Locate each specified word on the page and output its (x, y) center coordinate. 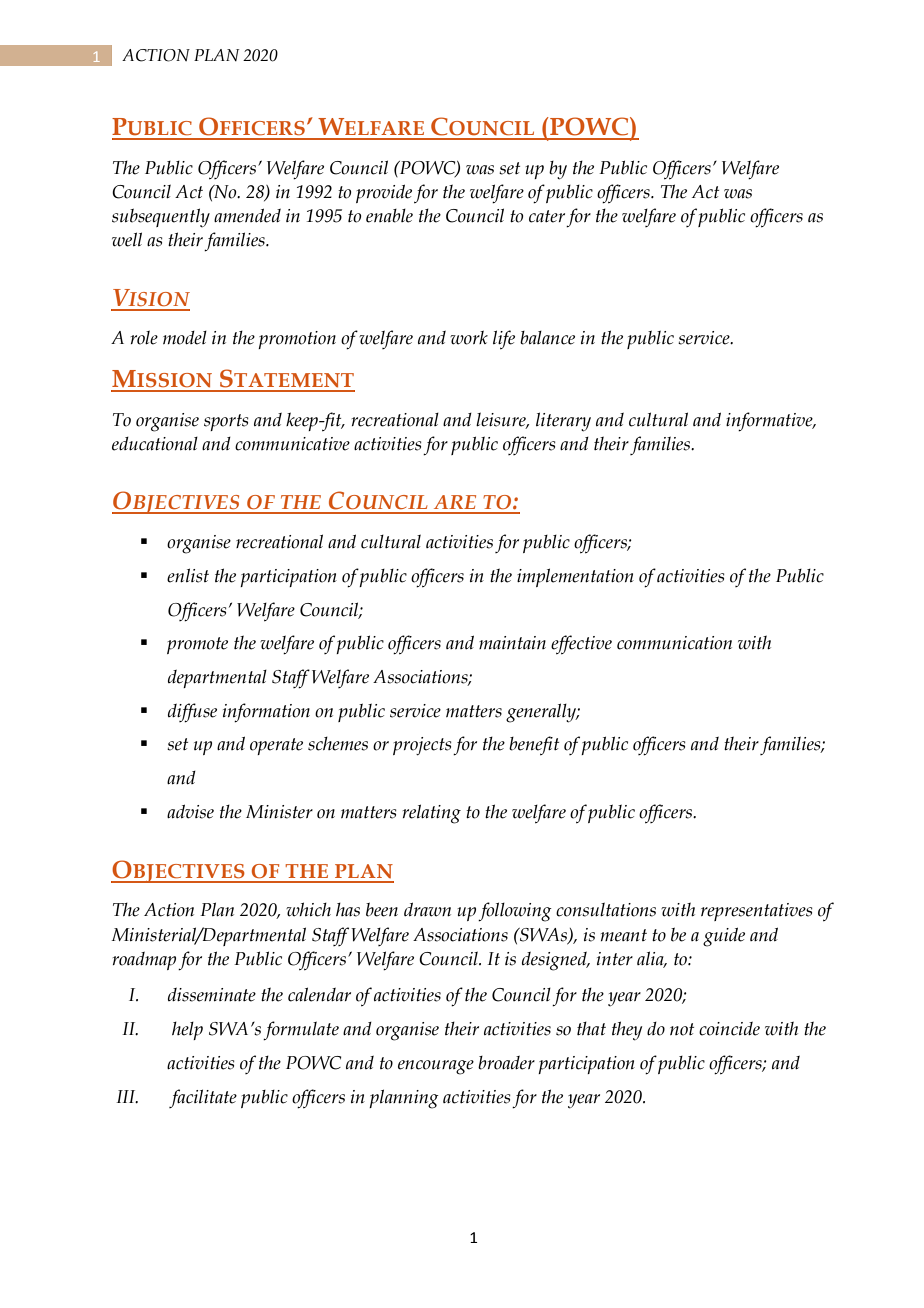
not (682, 1029)
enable (389, 216)
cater (547, 216)
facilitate (203, 1098)
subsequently (161, 217)
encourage (436, 1067)
